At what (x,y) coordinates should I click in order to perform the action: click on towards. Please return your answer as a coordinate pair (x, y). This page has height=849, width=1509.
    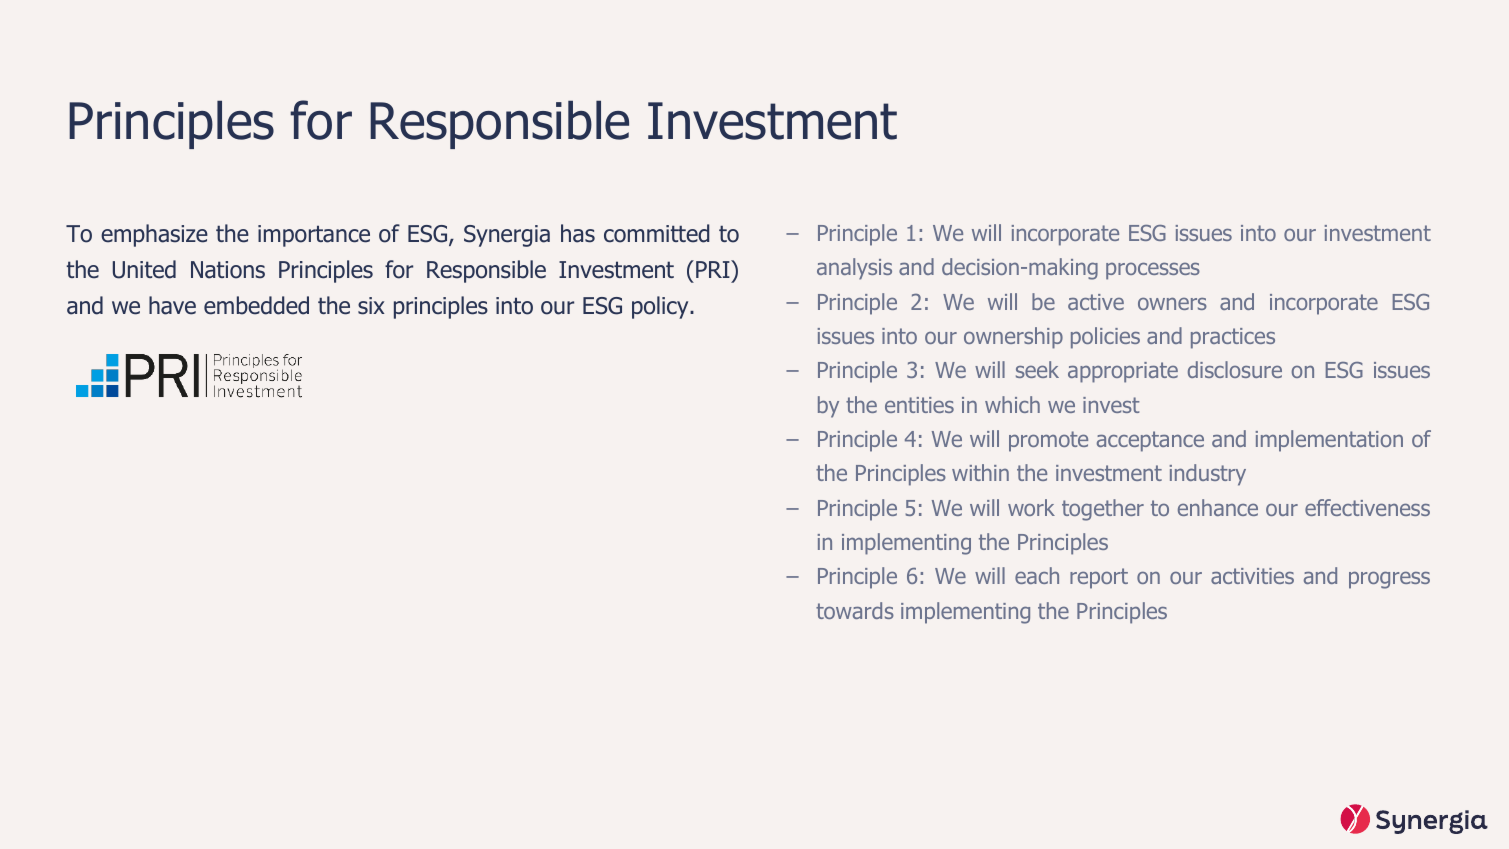
    Looking at the image, I should click on (855, 610).
